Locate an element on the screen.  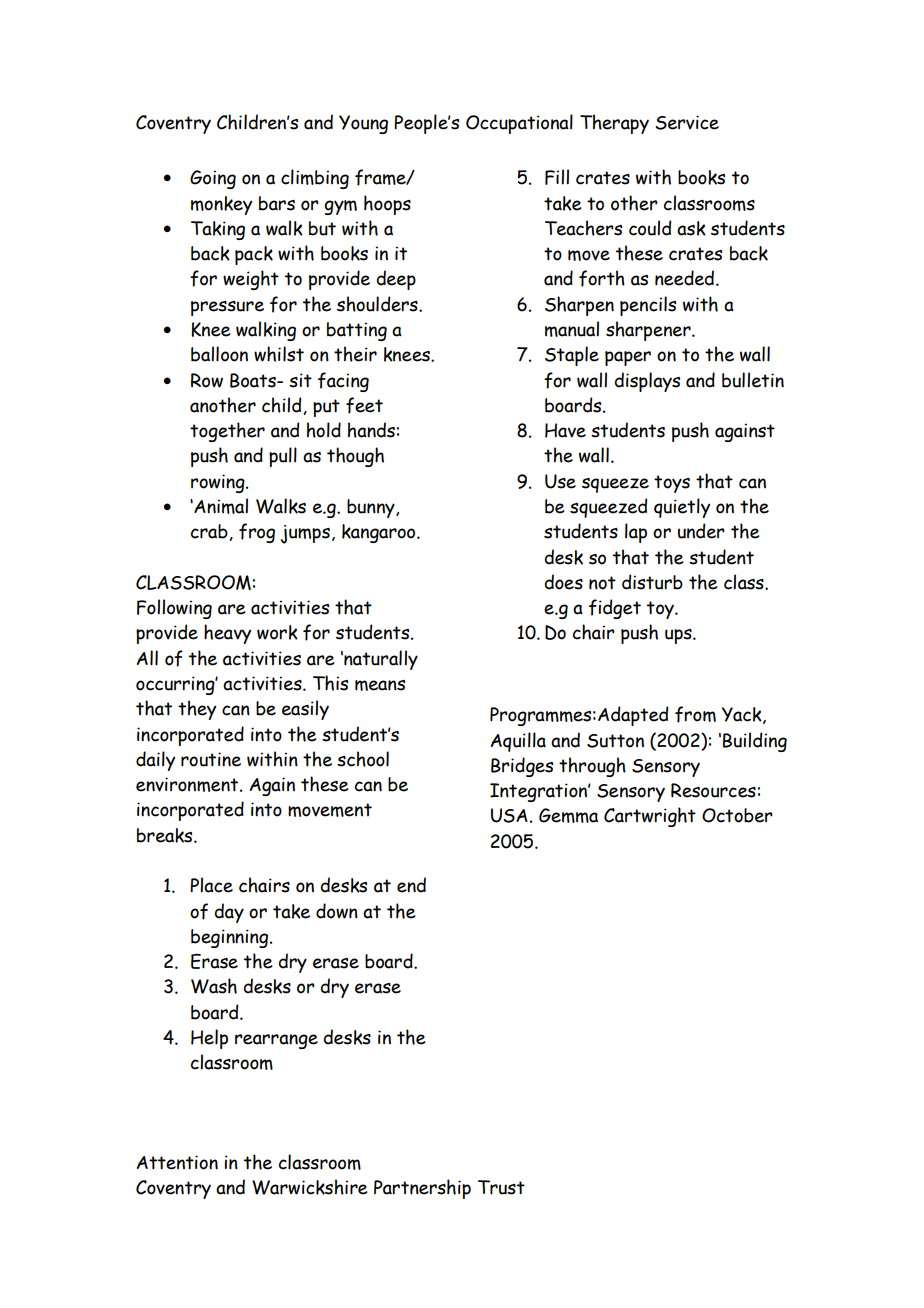
heavy is located at coordinates (227, 634).
